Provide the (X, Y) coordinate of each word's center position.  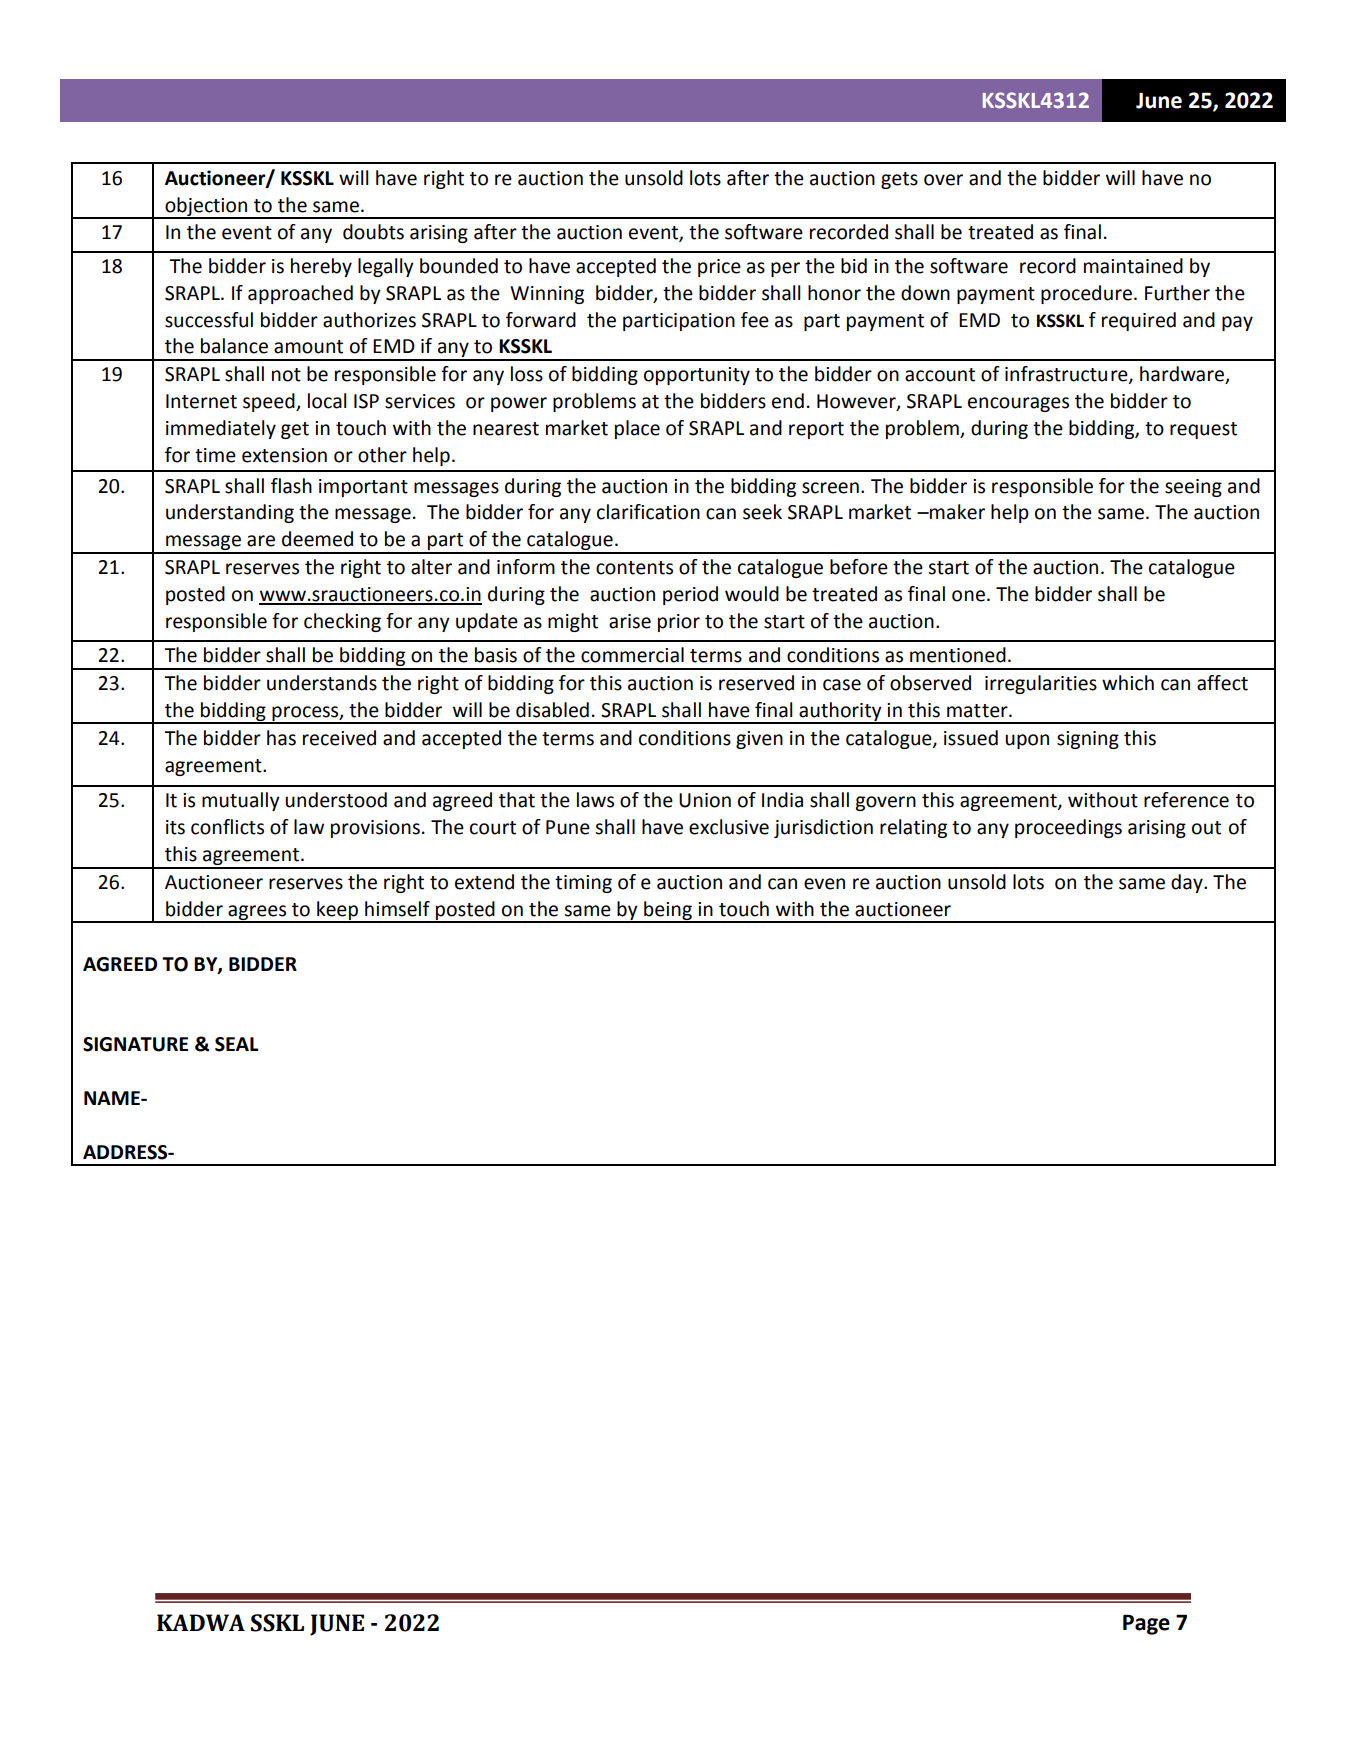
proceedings (1068, 828)
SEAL (237, 1044)
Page (1146, 1624)
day (1188, 883)
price (719, 268)
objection (206, 207)
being (668, 911)
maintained (1133, 266)
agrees (257, 913)
